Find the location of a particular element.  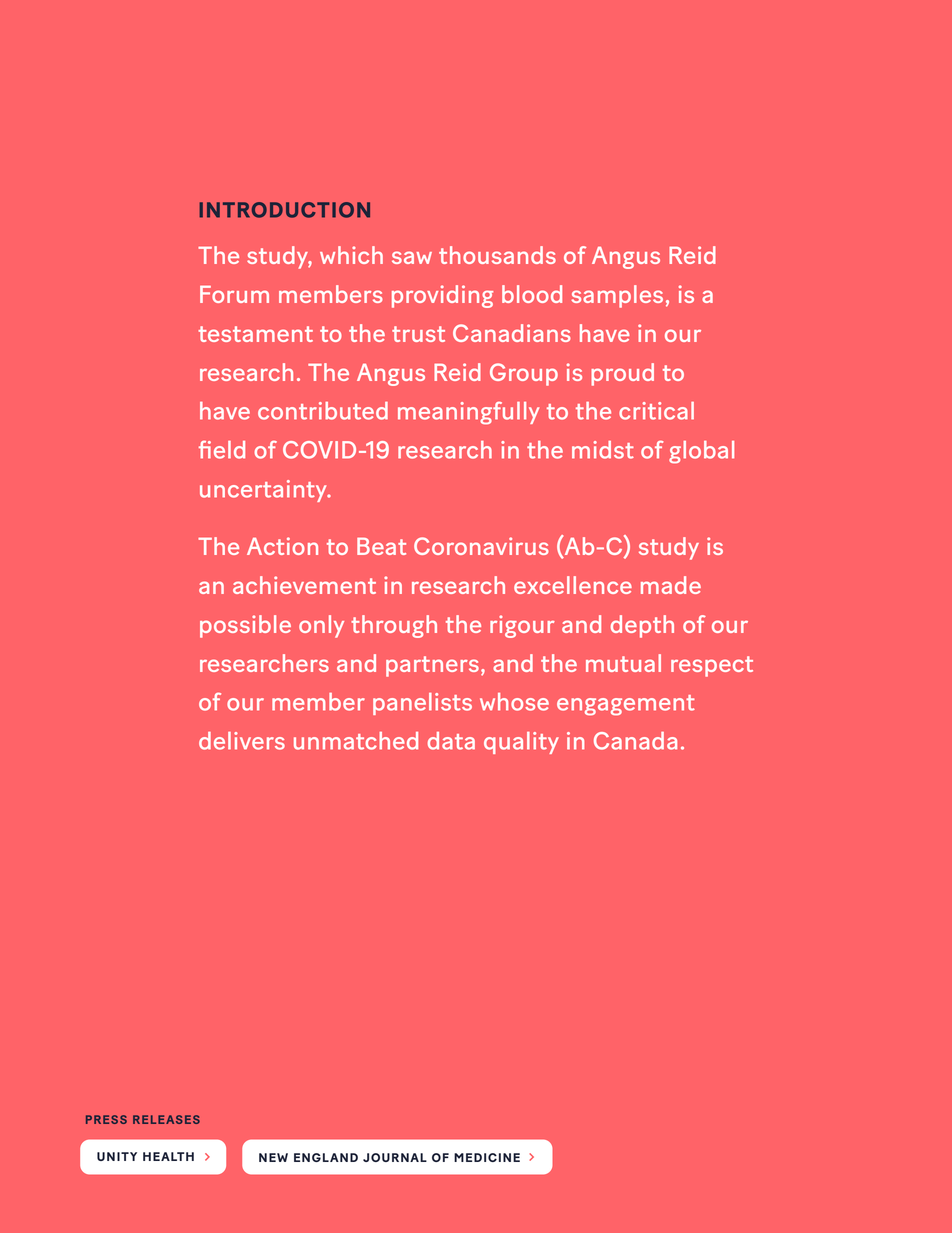

made is located at coordinates (671, 585).
